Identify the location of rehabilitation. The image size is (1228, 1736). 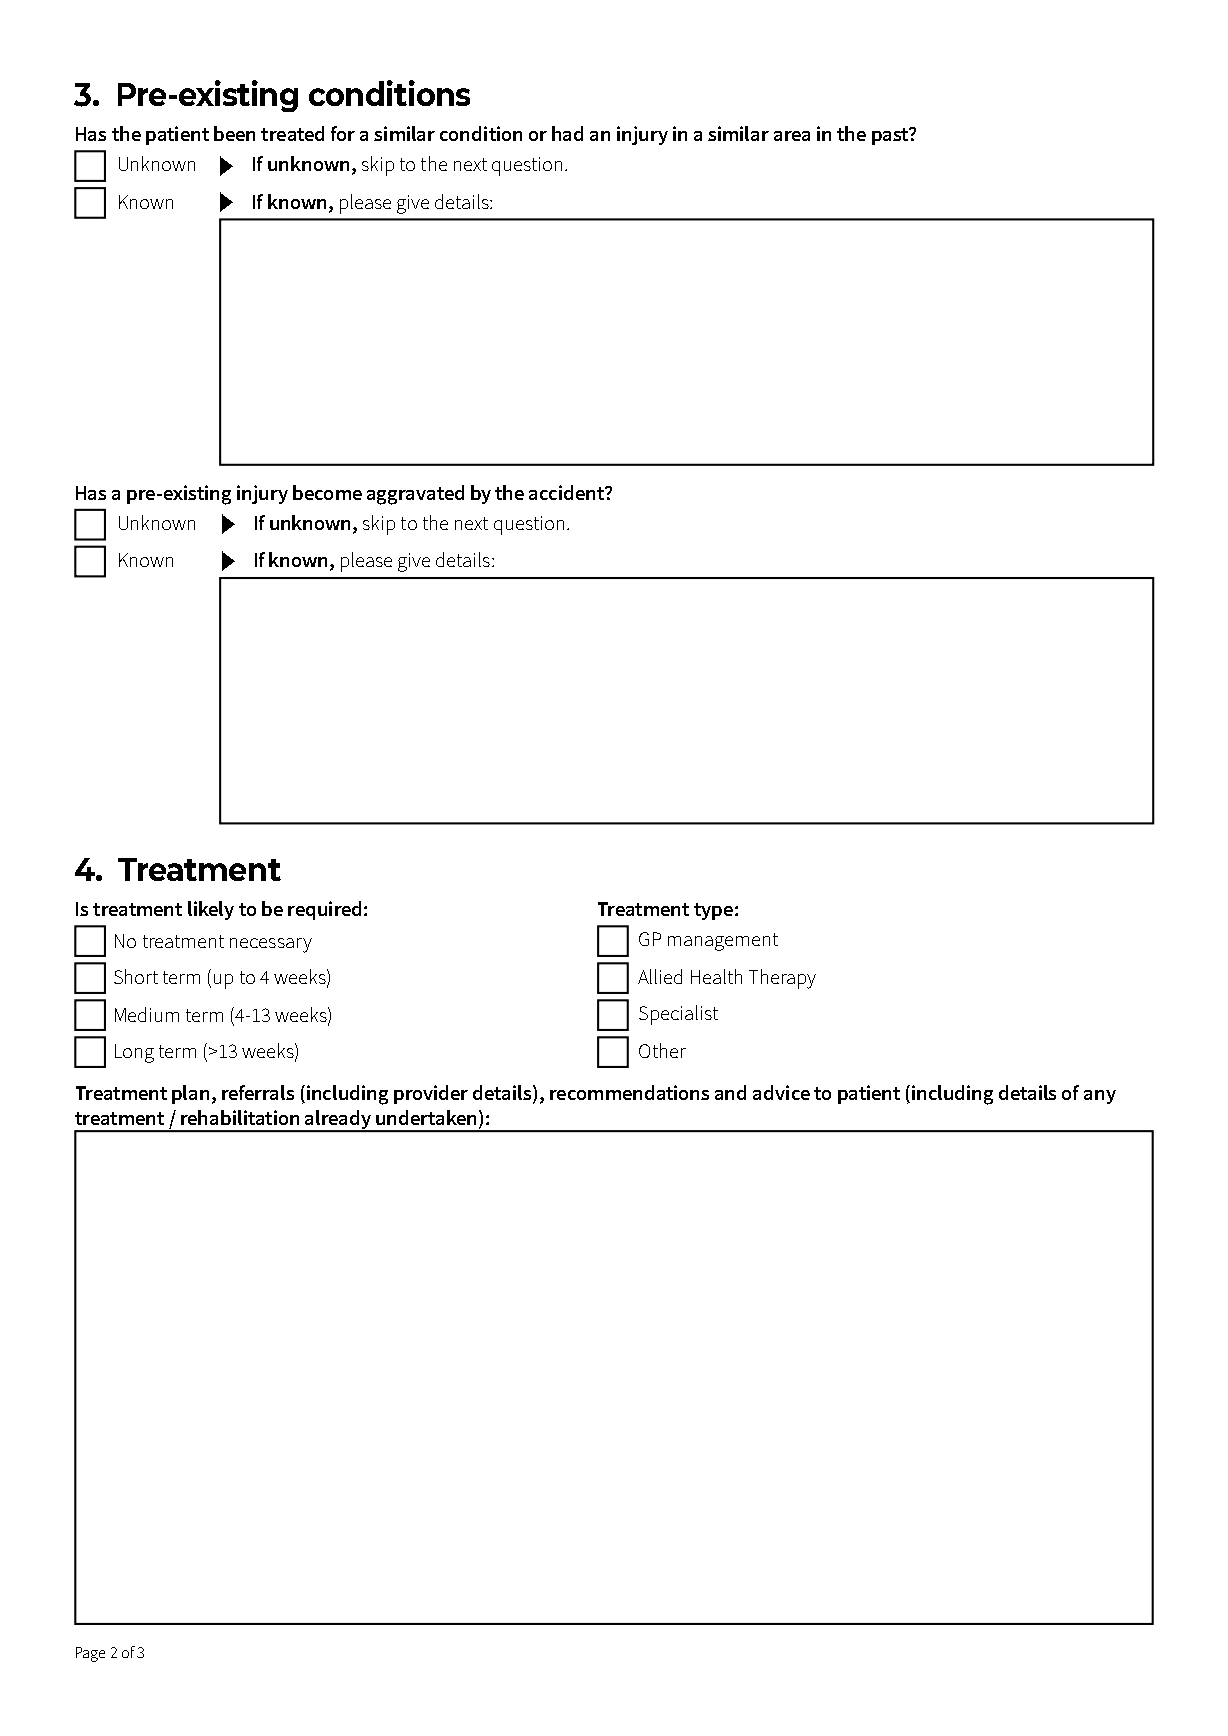
(240, 1117).
